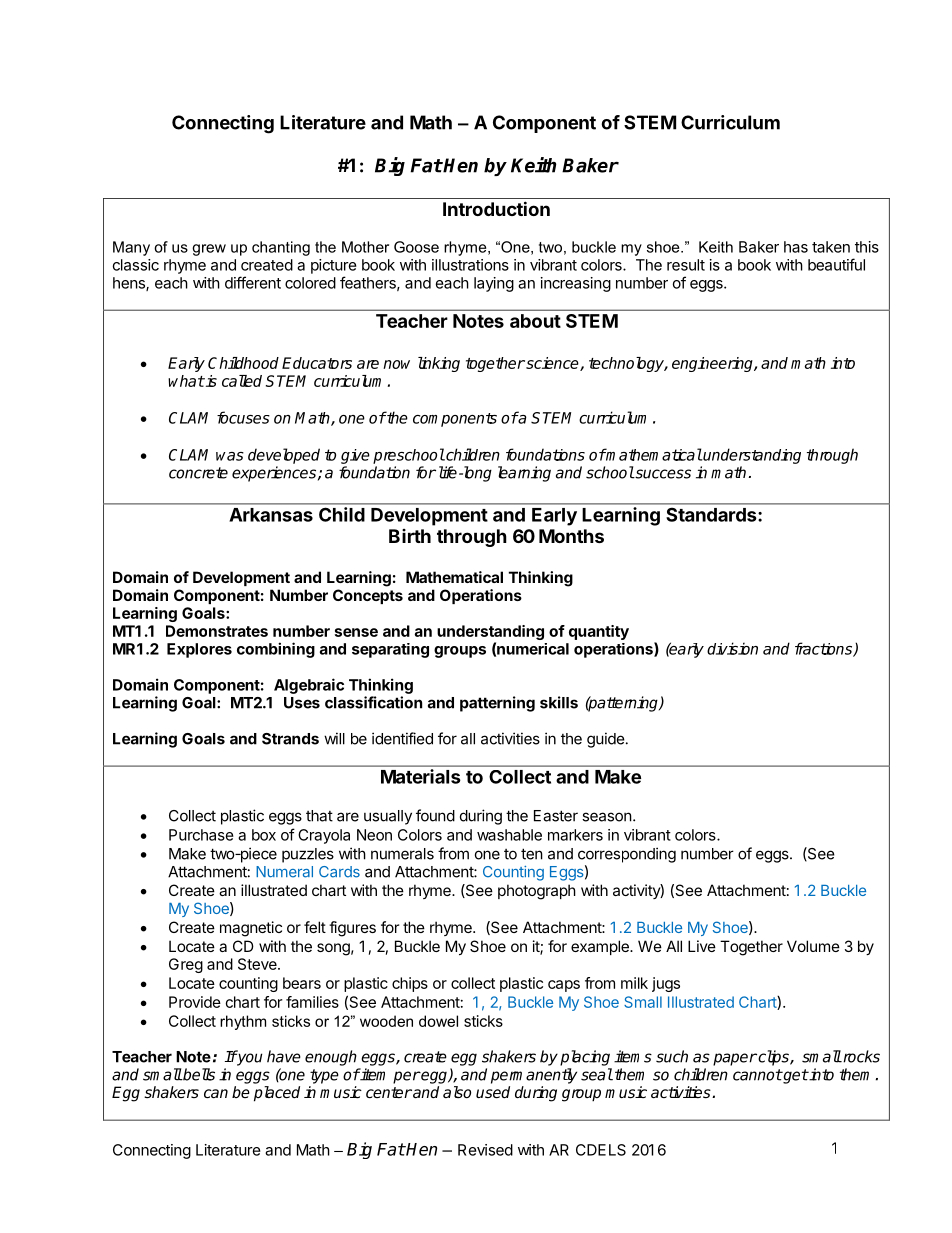 Image resolution: width=952 pixels, height=1233 pixels. Describe the element at coordinates (571, 536) in the screenshot. I see `Months` at that location.
